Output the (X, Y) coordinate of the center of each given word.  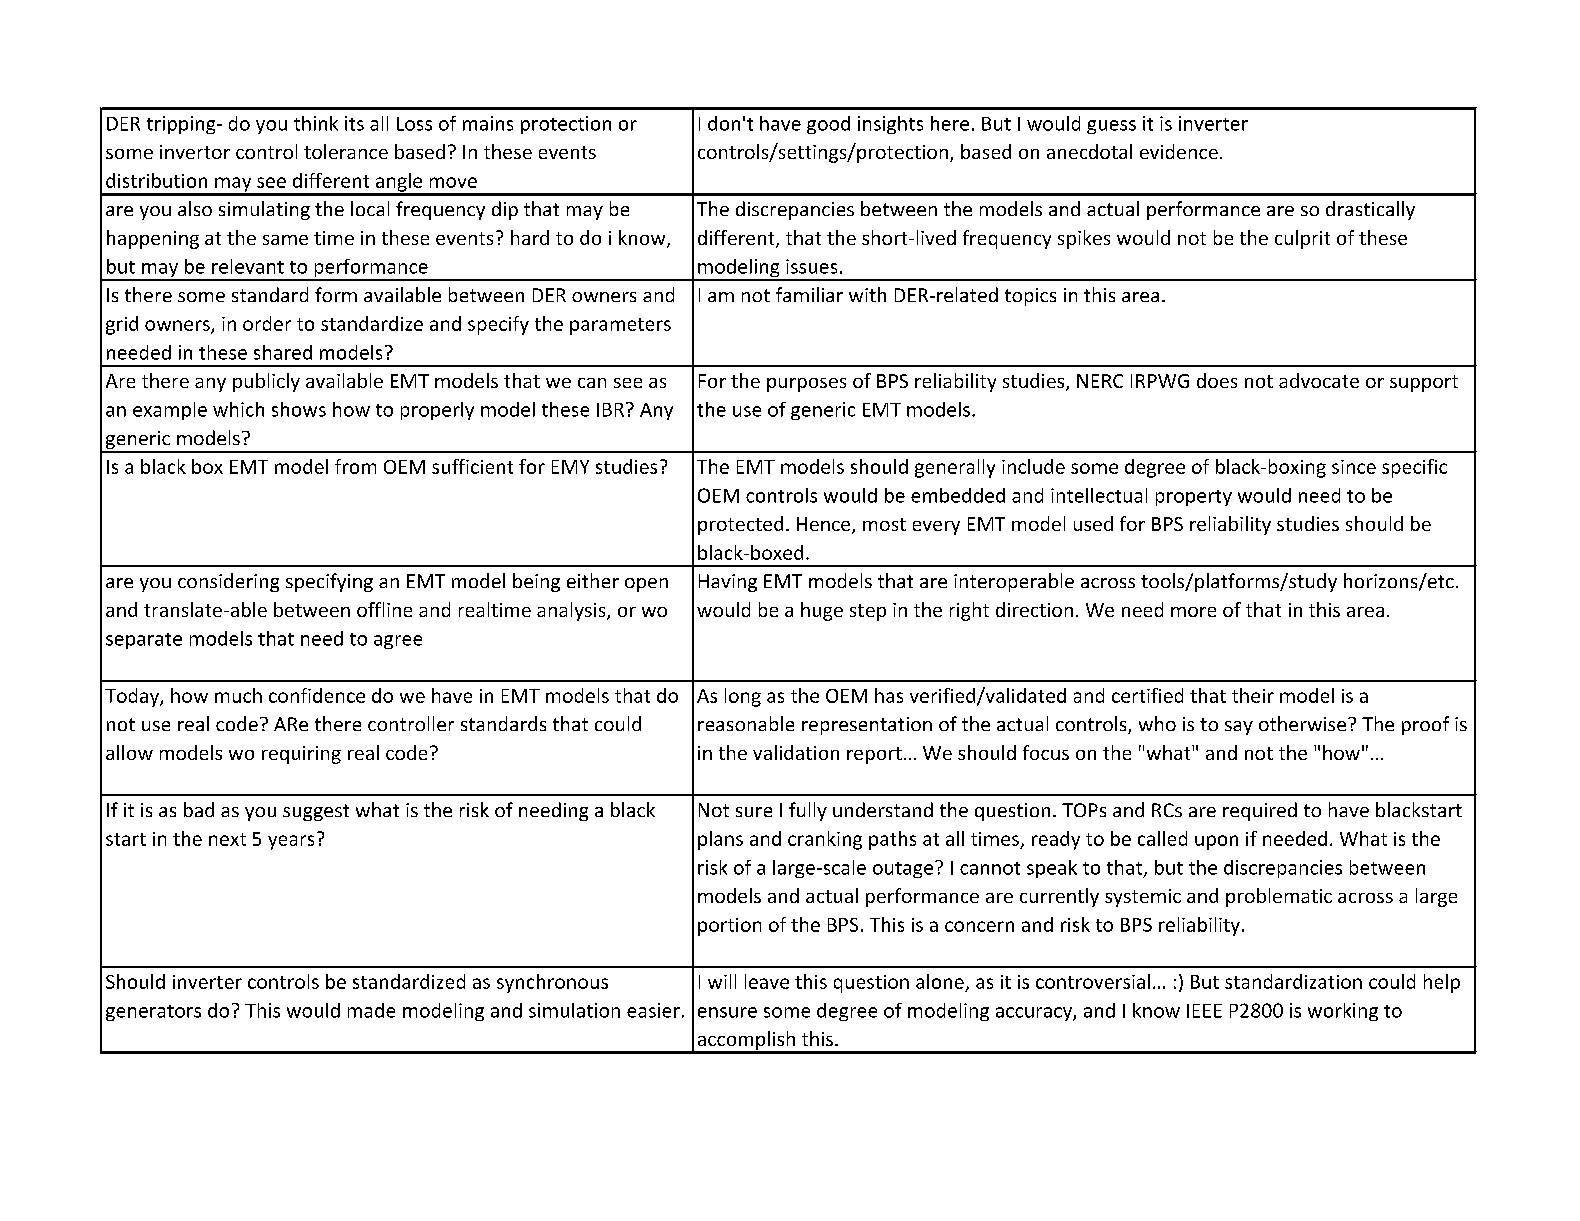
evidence (1179, 151)
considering (228, 582)
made (371, 1010)
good (828, 125)
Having (728, 583)
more (1193, 612)
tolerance (346, 151)
